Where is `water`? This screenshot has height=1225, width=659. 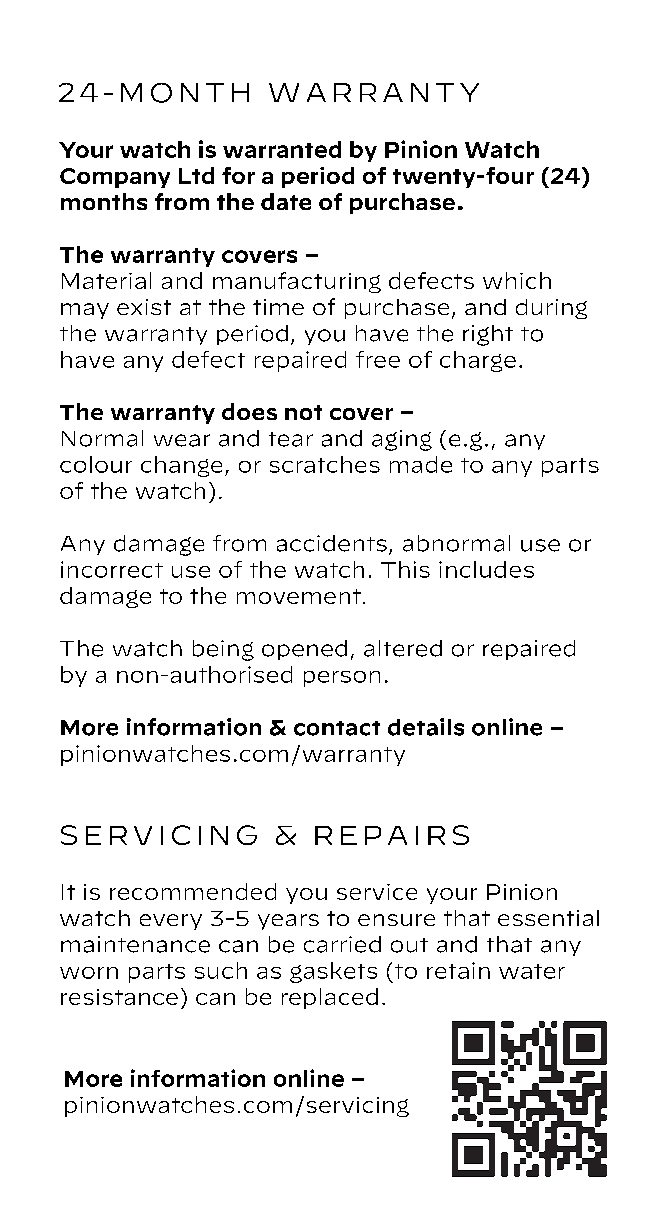
water is located at coordinates (532, 971).
